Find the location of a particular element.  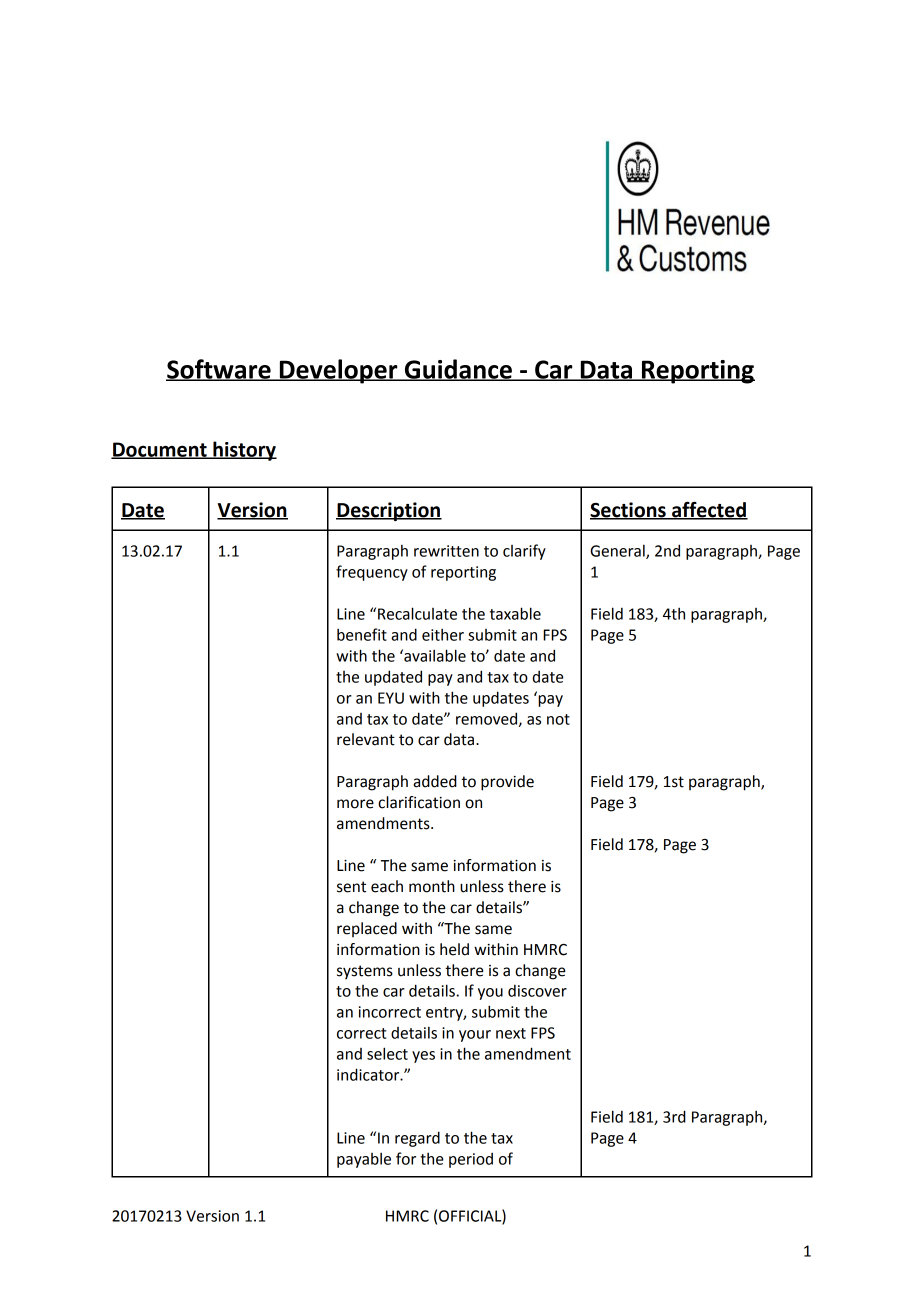

not is located at coordinates (558, 719).
